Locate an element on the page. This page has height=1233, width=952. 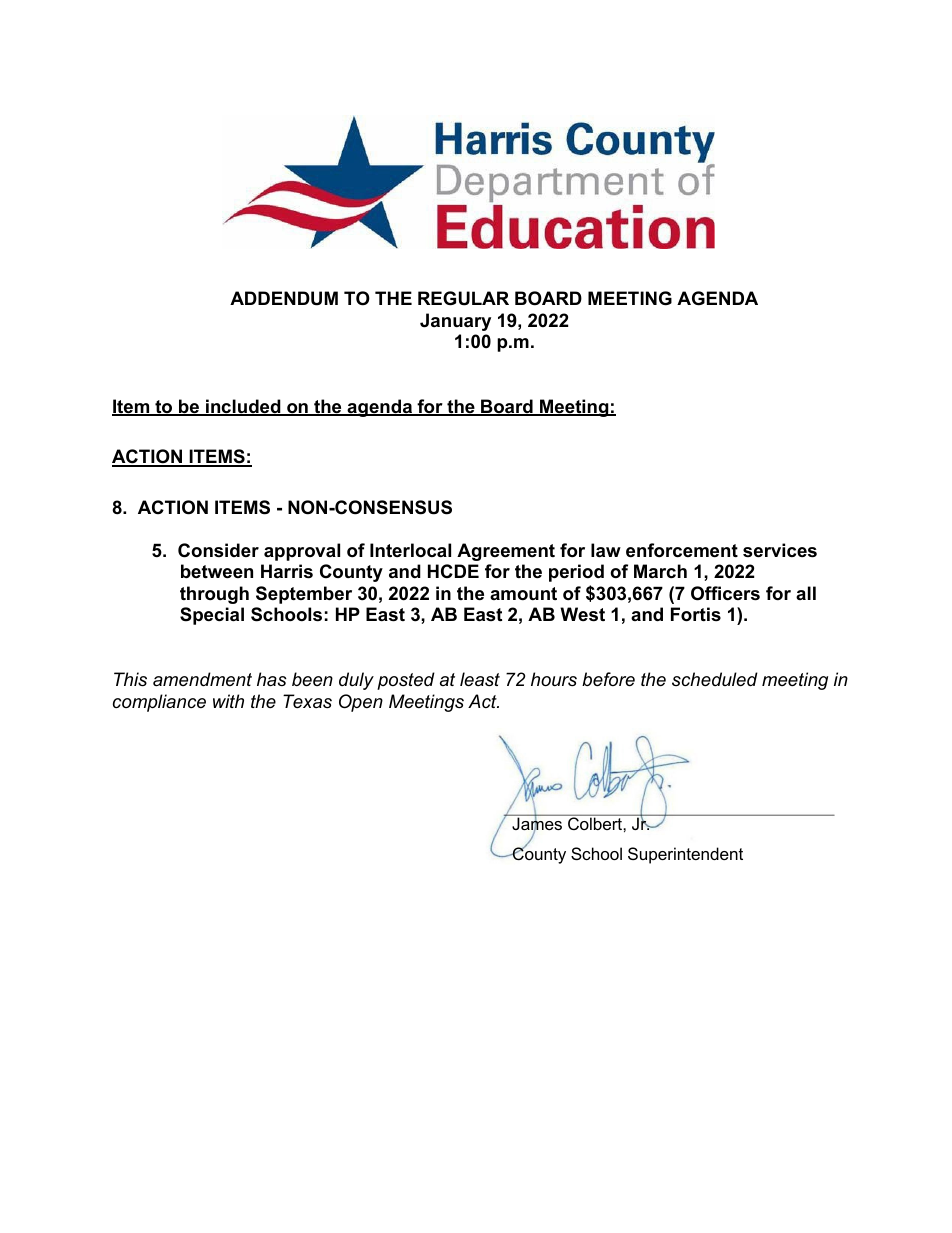
compliance is located at coordinates (159, 703).
